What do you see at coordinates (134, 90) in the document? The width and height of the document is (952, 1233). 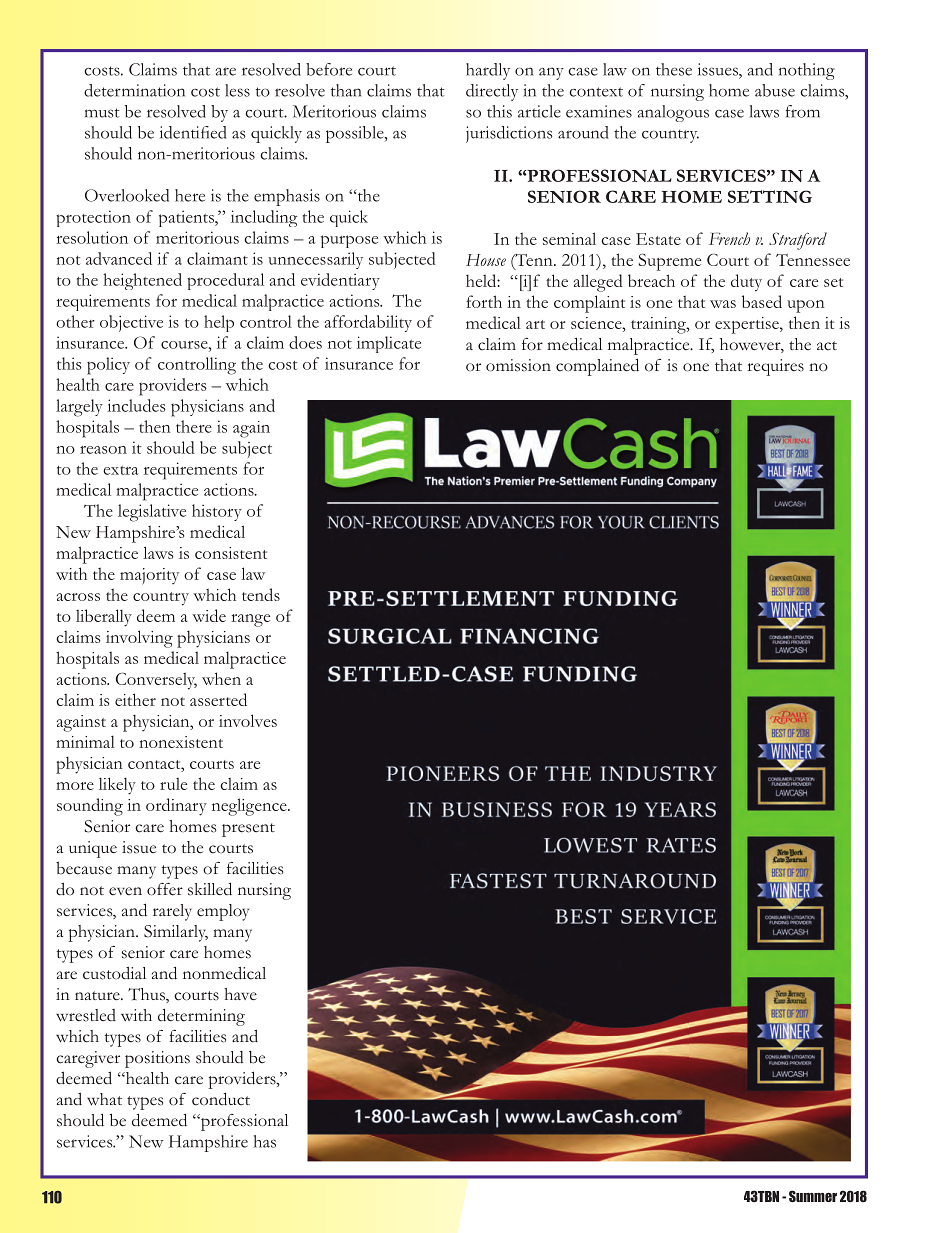 I see `determination` at bounding box center [134, 90].
